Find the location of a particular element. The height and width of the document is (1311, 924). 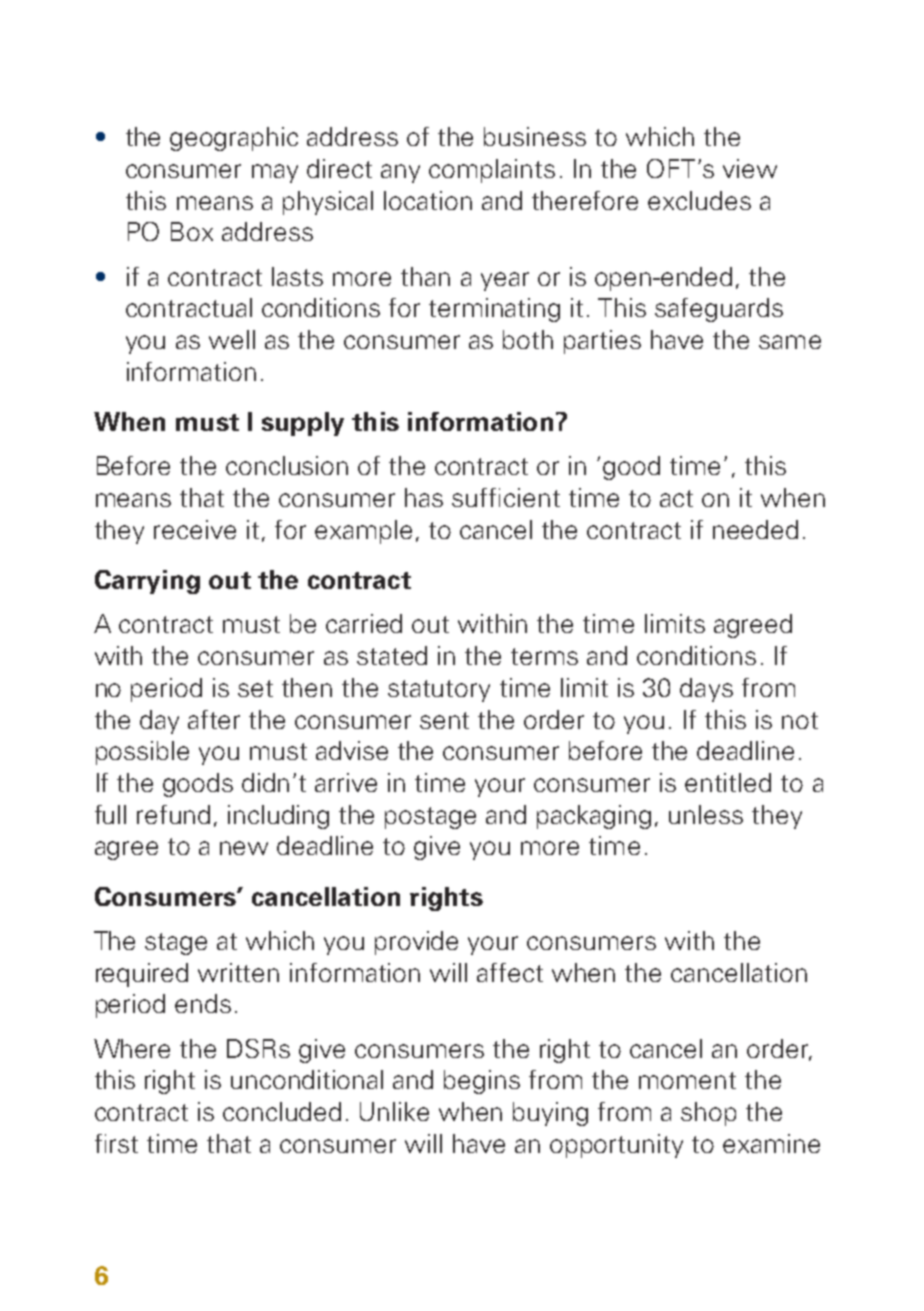

first is located at coordinates (116, 1143).
